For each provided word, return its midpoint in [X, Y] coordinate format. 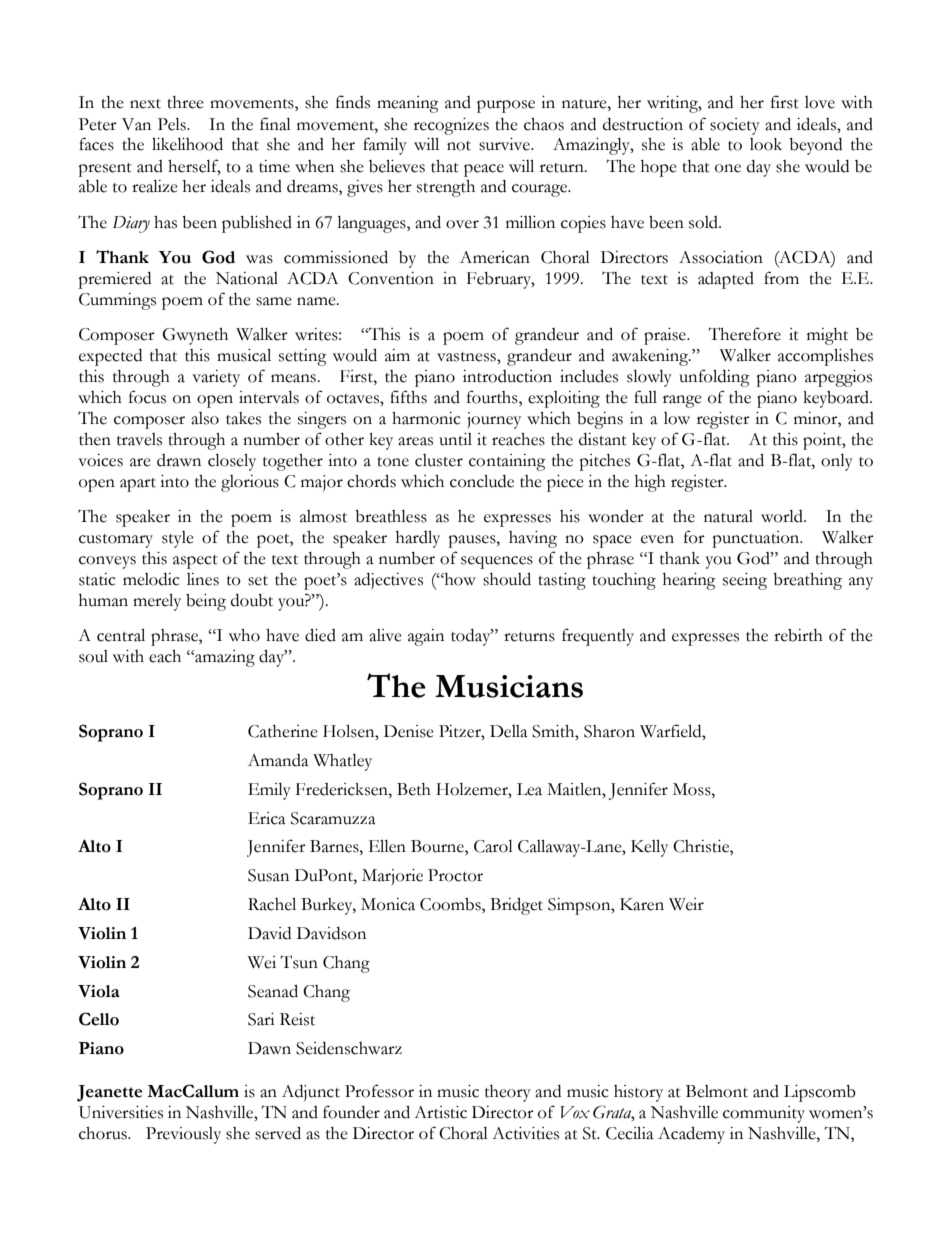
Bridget [516, 906]
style [178, 539]
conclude [482, 481]
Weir [686, 904]
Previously [183, 1135]
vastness [467, 357]
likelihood [187, 144]
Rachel [272, 904]
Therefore [744, 334]
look [766, 144]
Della [509, 731]
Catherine [283, 731]
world [783, 516]
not [459, 146]
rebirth [798, 635]
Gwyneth [195, 336]
